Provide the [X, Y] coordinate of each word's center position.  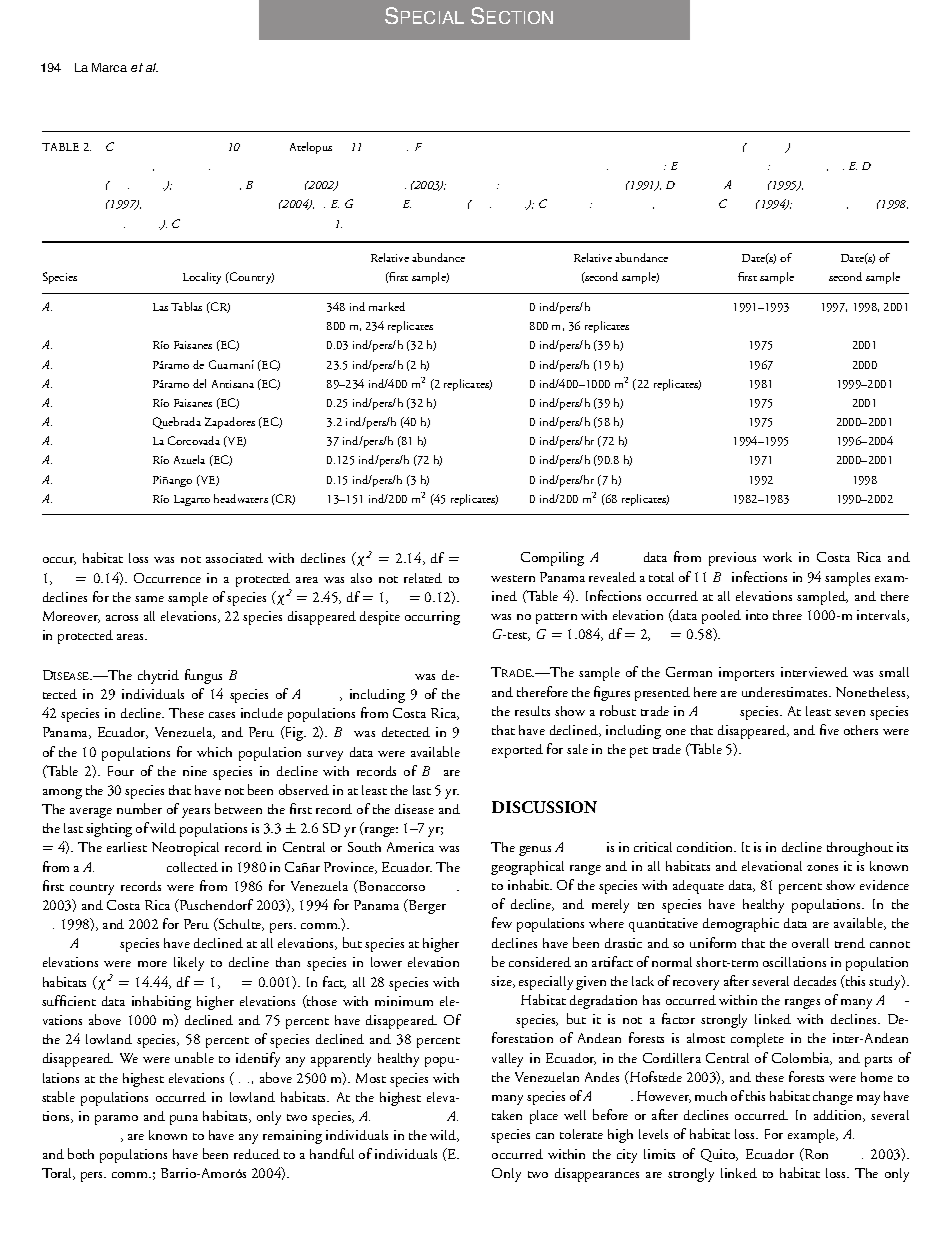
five [829, 729]
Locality [202, 278]
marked [387, 306]
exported [517, 751]
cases [222, 715]
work [777, 557]
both [81, 1153]
